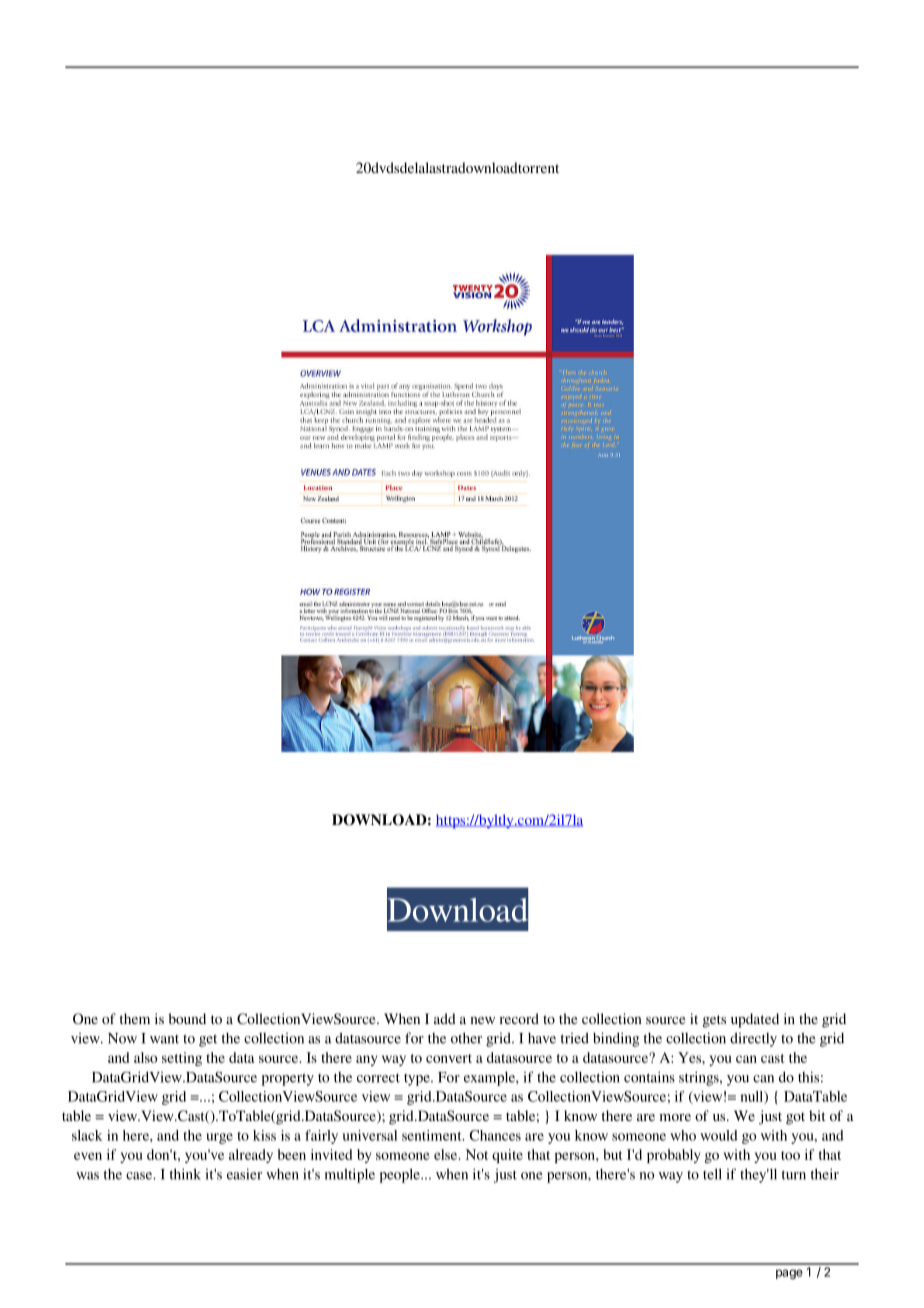 The height and width of the screenshot is (1308, 924). Describe the element at coordinates (288, 1079) in the screenshot. I see `property` at that location.
